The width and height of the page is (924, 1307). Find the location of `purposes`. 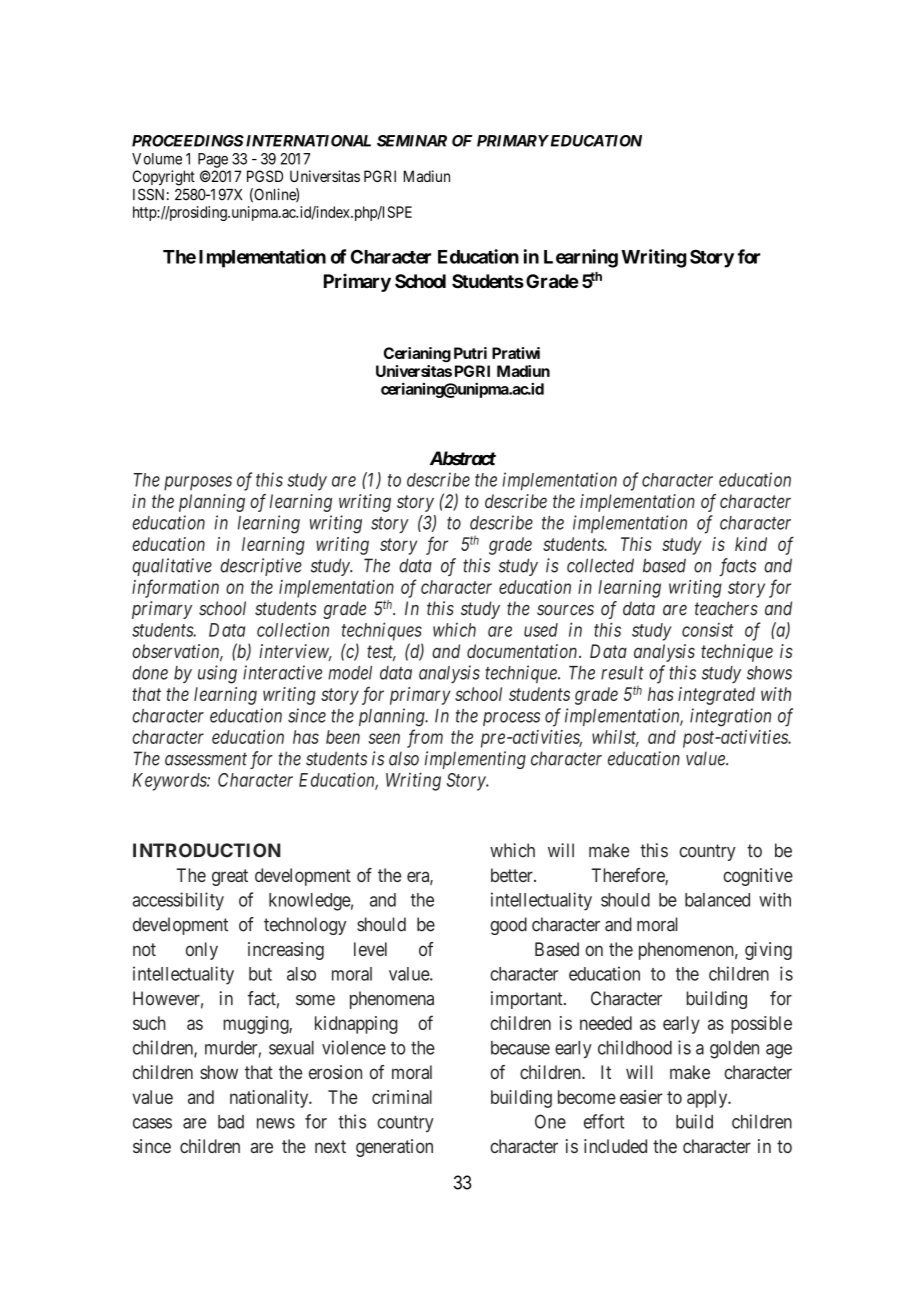

purposes is located at coordinates (198, 483).
